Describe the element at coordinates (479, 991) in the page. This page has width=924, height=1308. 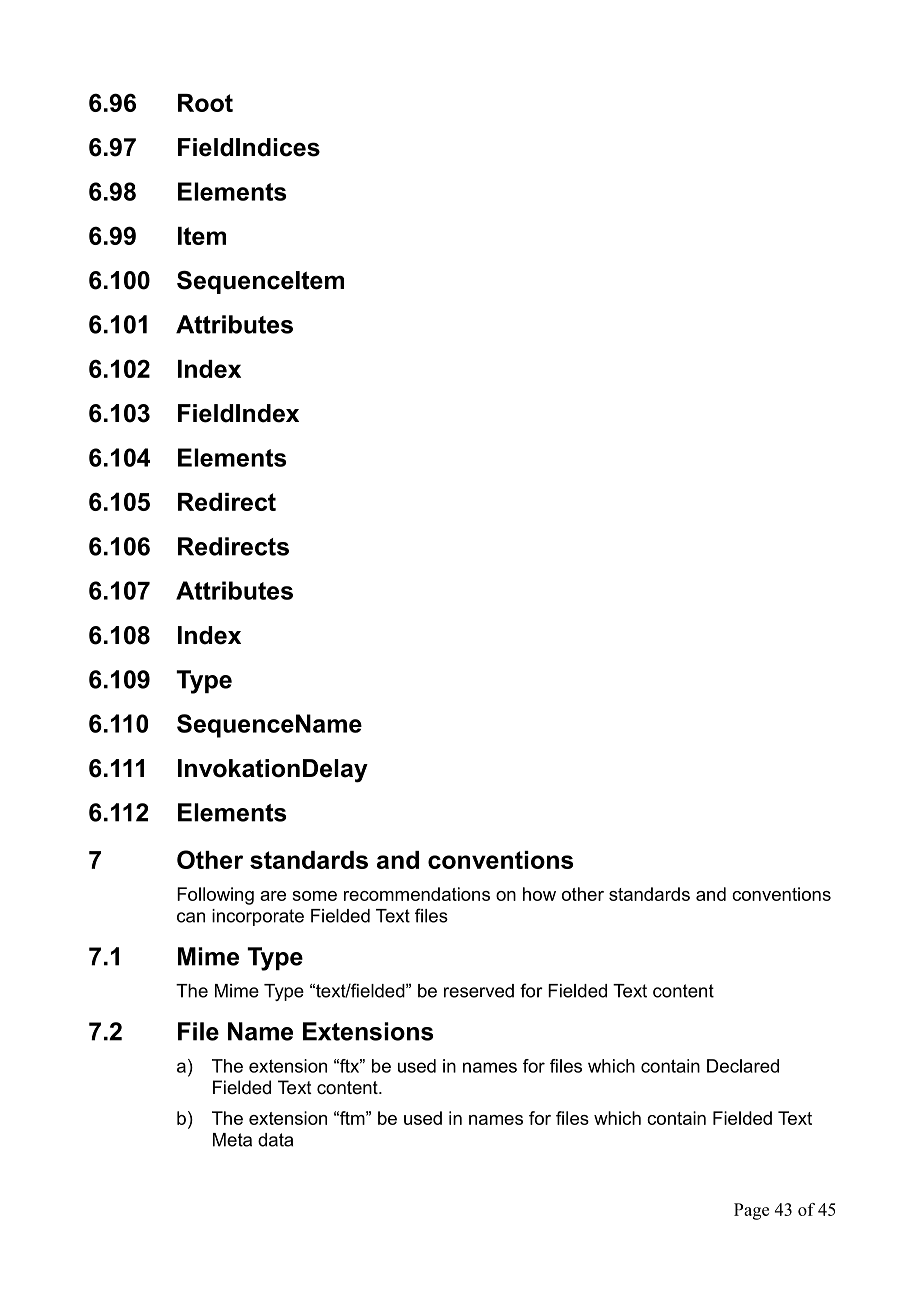
I see `reserved` at that location.
